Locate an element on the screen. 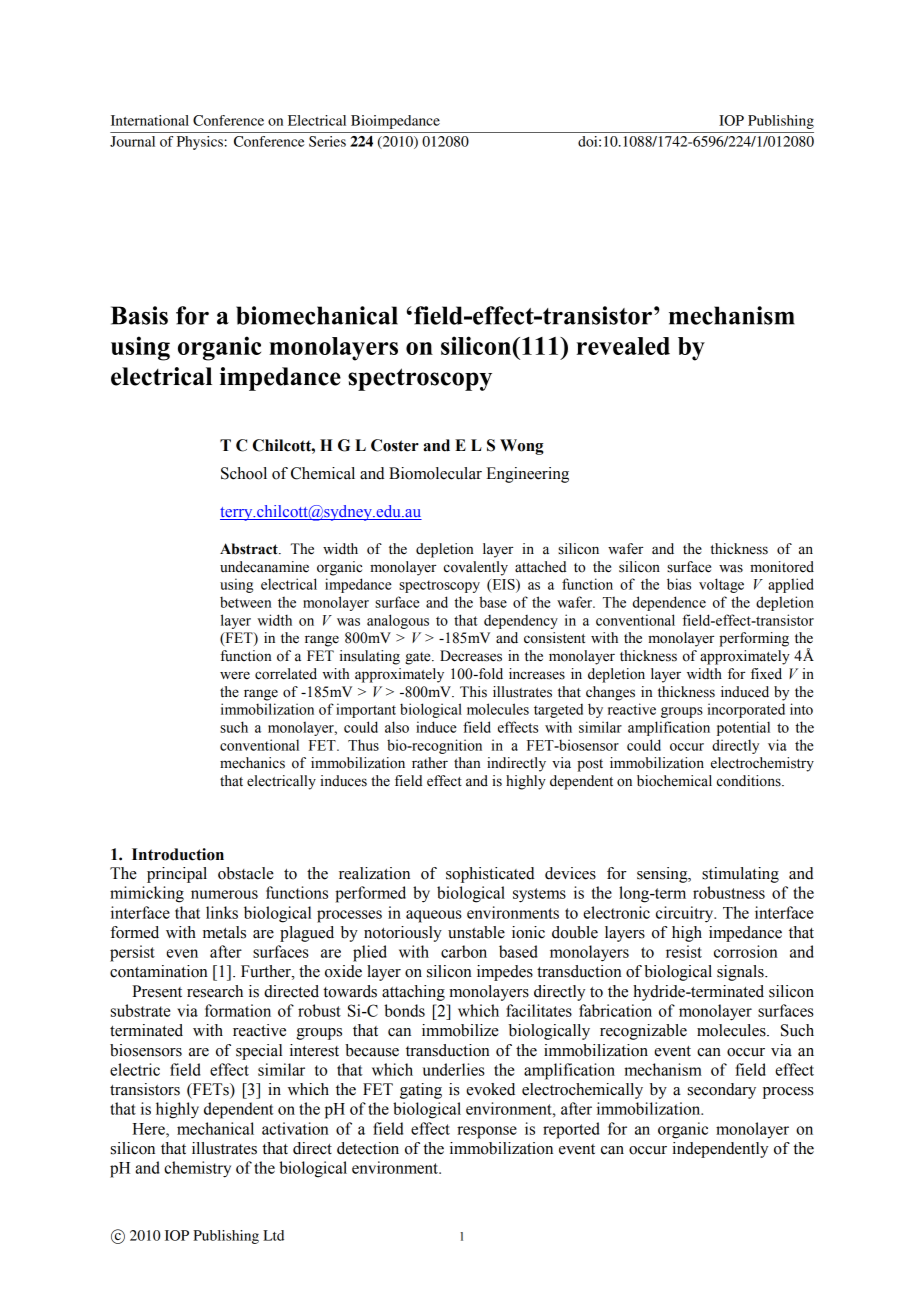  impedes is located at coordinates (505, 973).
